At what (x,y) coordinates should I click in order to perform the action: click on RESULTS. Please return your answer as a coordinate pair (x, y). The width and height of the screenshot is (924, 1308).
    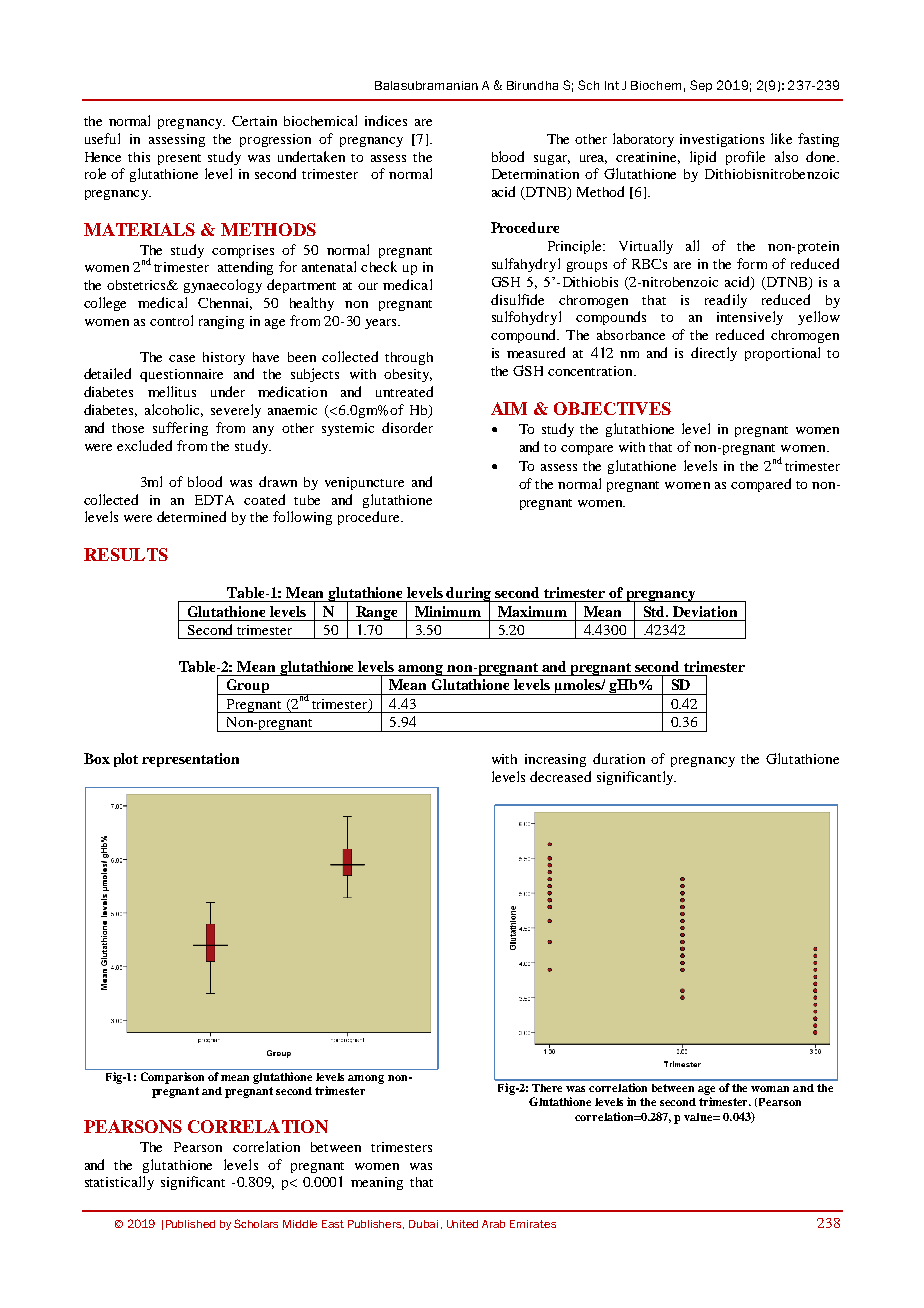
    Looking at the image, I should click on (126, 554).
